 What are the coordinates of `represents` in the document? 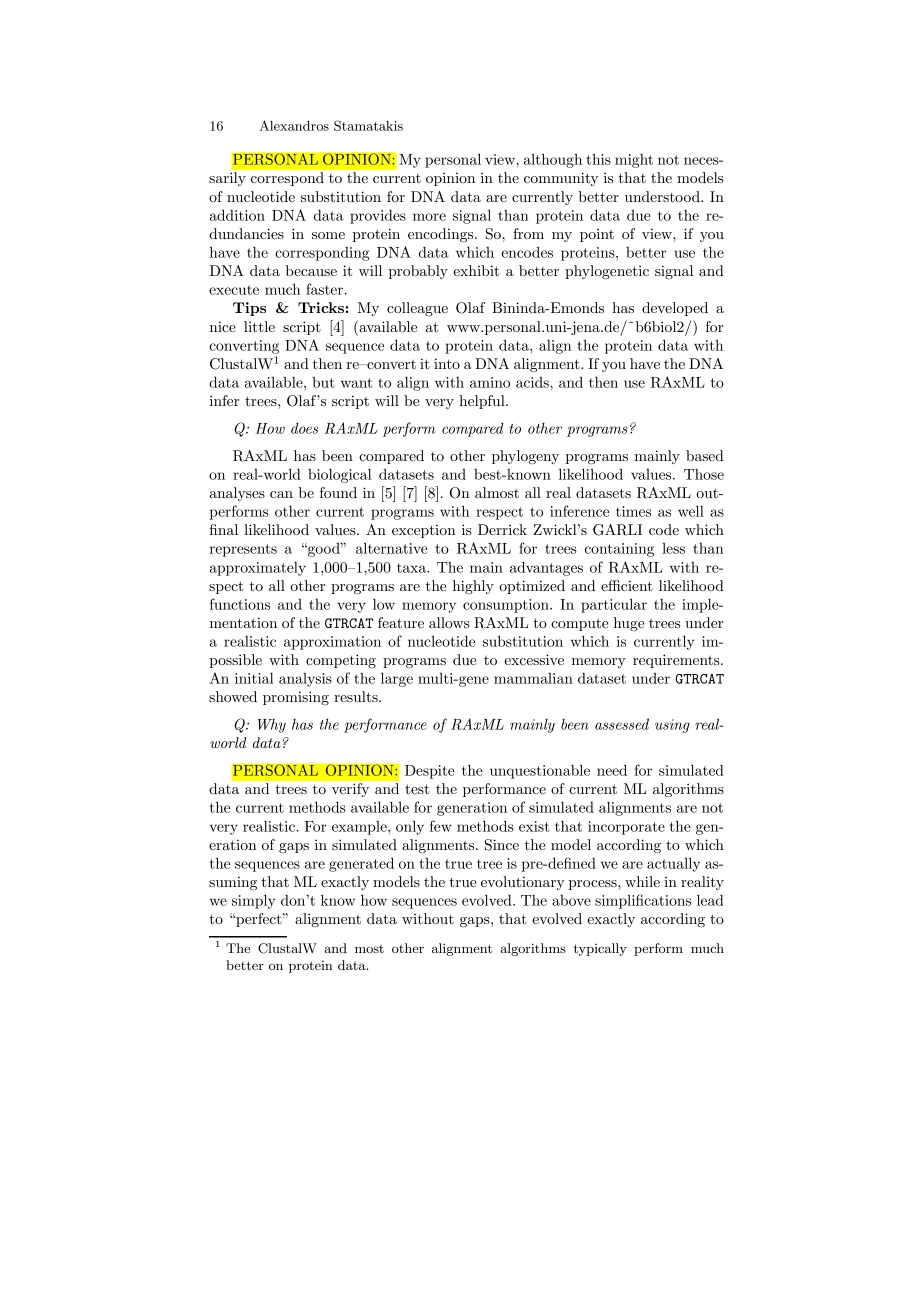 It's located at (243, 550).
